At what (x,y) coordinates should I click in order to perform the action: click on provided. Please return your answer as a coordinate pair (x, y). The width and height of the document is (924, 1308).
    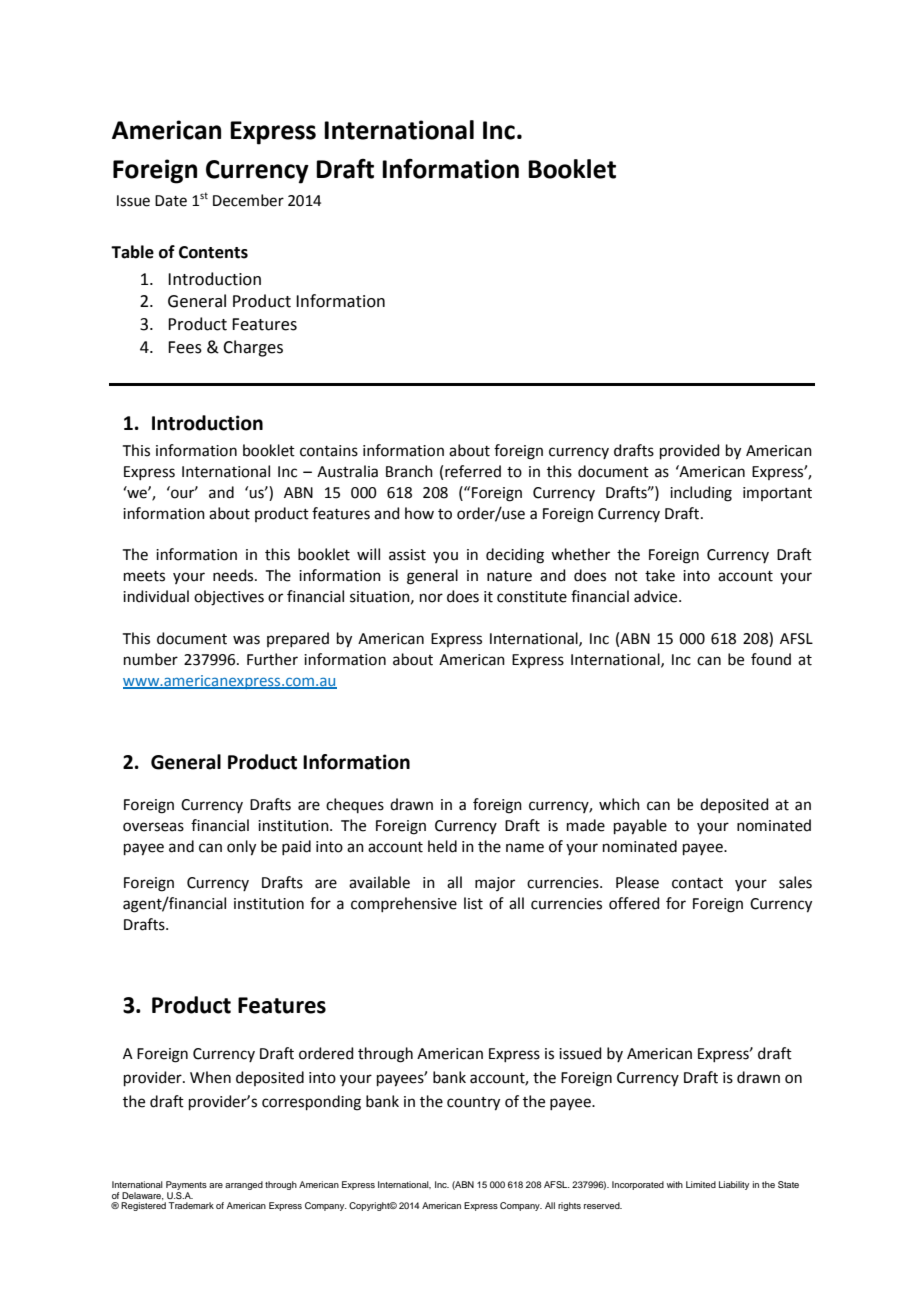
    Looking at the image, I should click on (690, 451).
